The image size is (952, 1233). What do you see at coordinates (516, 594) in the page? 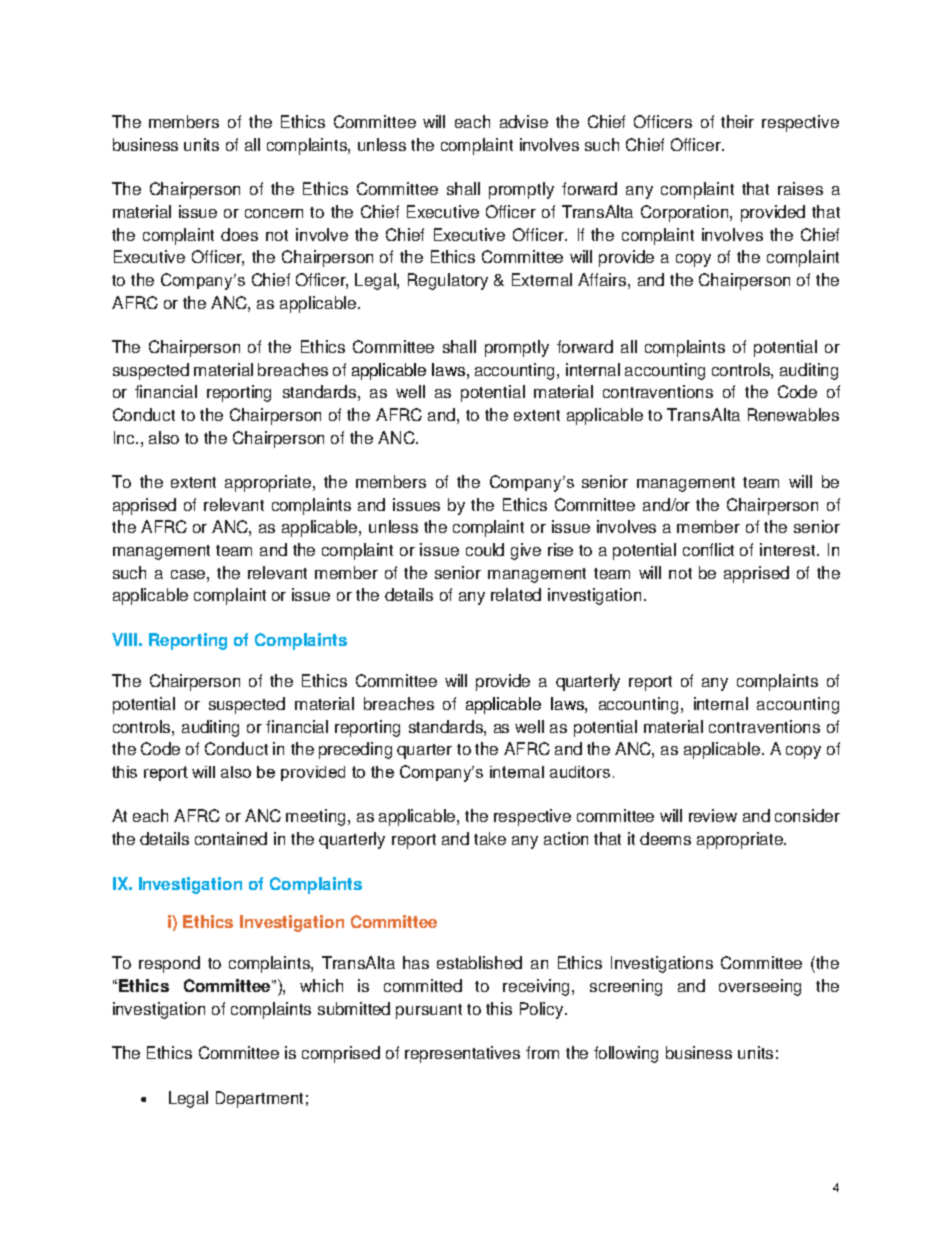
I see `related` at bounding box center [516, 594].
